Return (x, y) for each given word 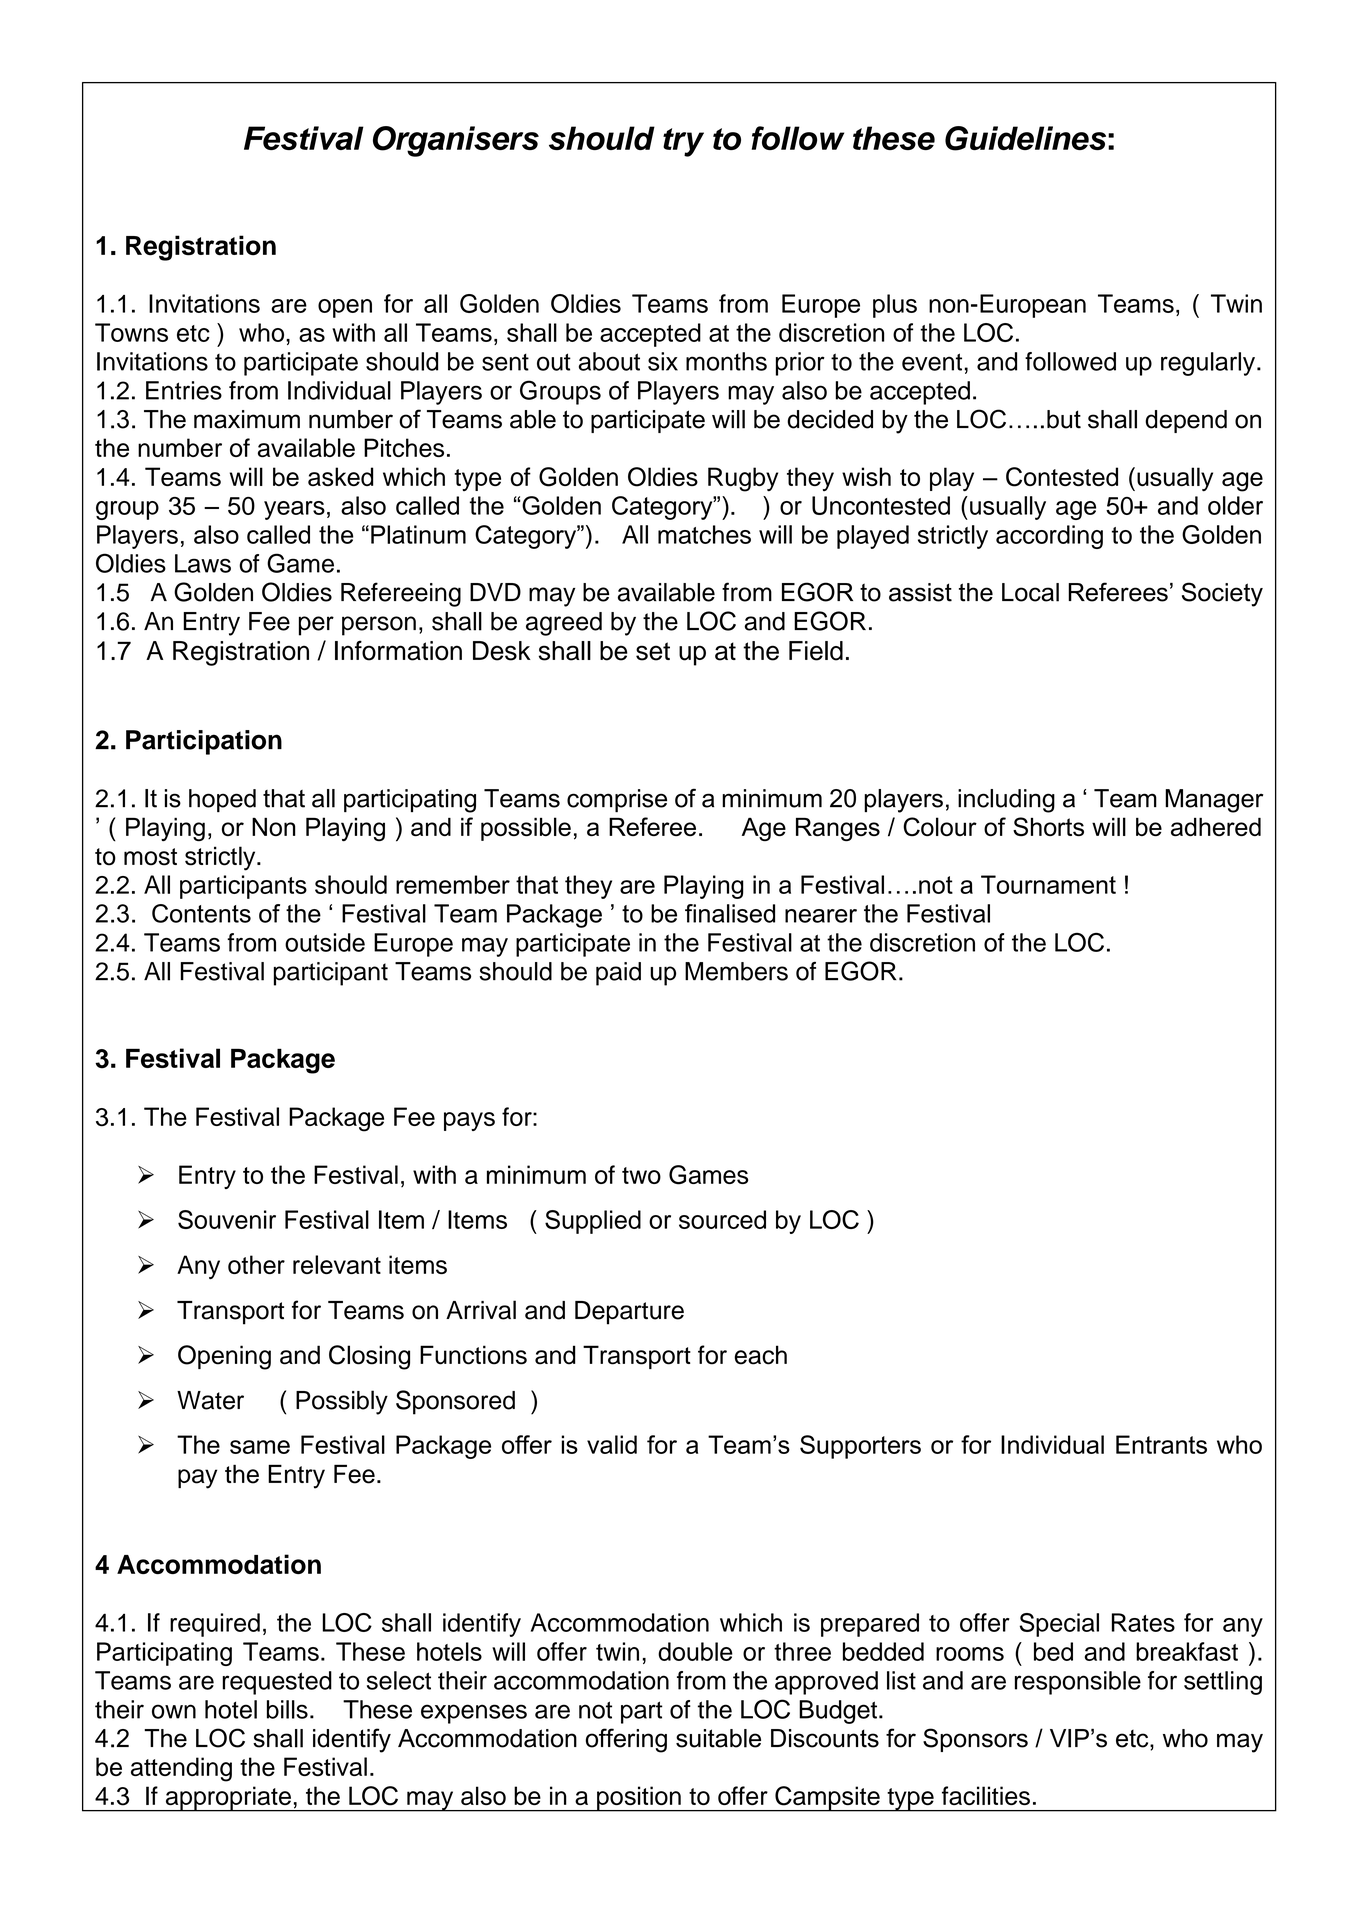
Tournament (1048, 884)
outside (325, 942)
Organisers (456, 141)
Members (736, 971)
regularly (1208, 364)
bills (287, 1709)
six (663, 361)
